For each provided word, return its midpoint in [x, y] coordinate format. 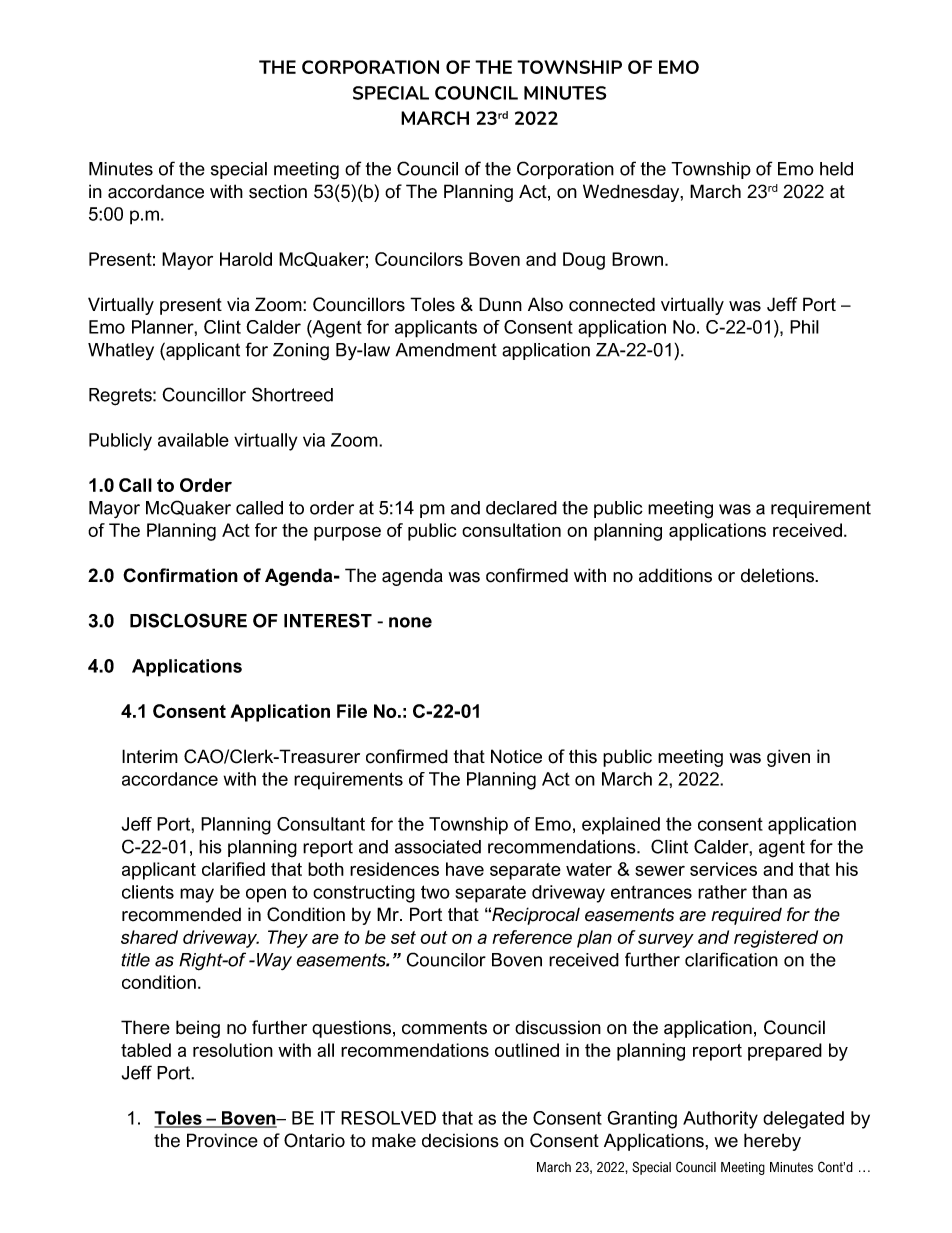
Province [222, 1140]
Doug [584, 261]
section [278, 191]
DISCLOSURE [188, 620]
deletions [779, 575]
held [836, 169]
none [410, 622]
